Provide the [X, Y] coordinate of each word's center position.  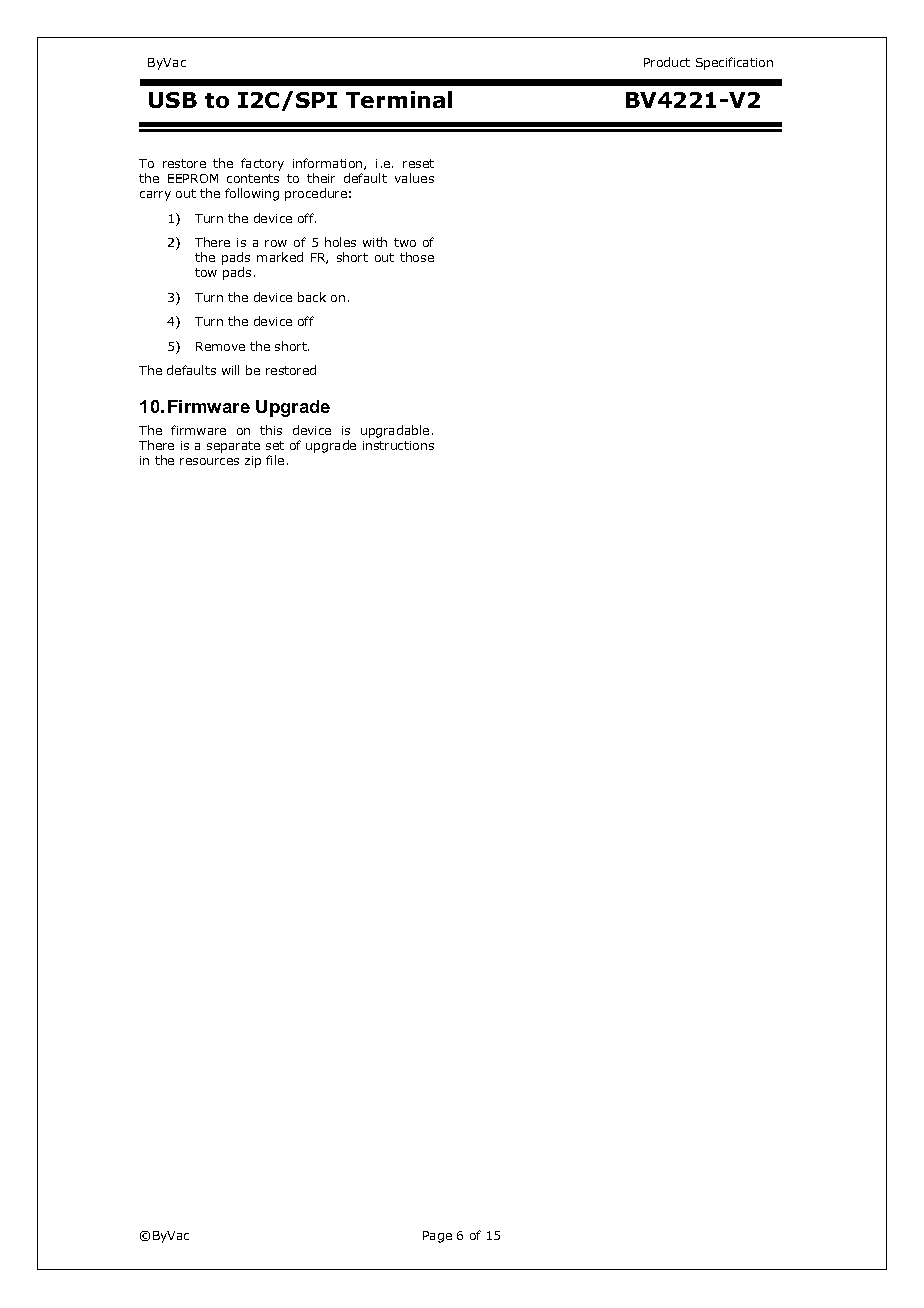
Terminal [399, 99]
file [275, 460]
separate [233, 447]
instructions [398, 445]
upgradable [395, 431]
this [271, 430]
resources [209, 461]
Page [437, 1237]
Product [667, 62]
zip [253, 462]
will [230, 370]
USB [173, 100]
